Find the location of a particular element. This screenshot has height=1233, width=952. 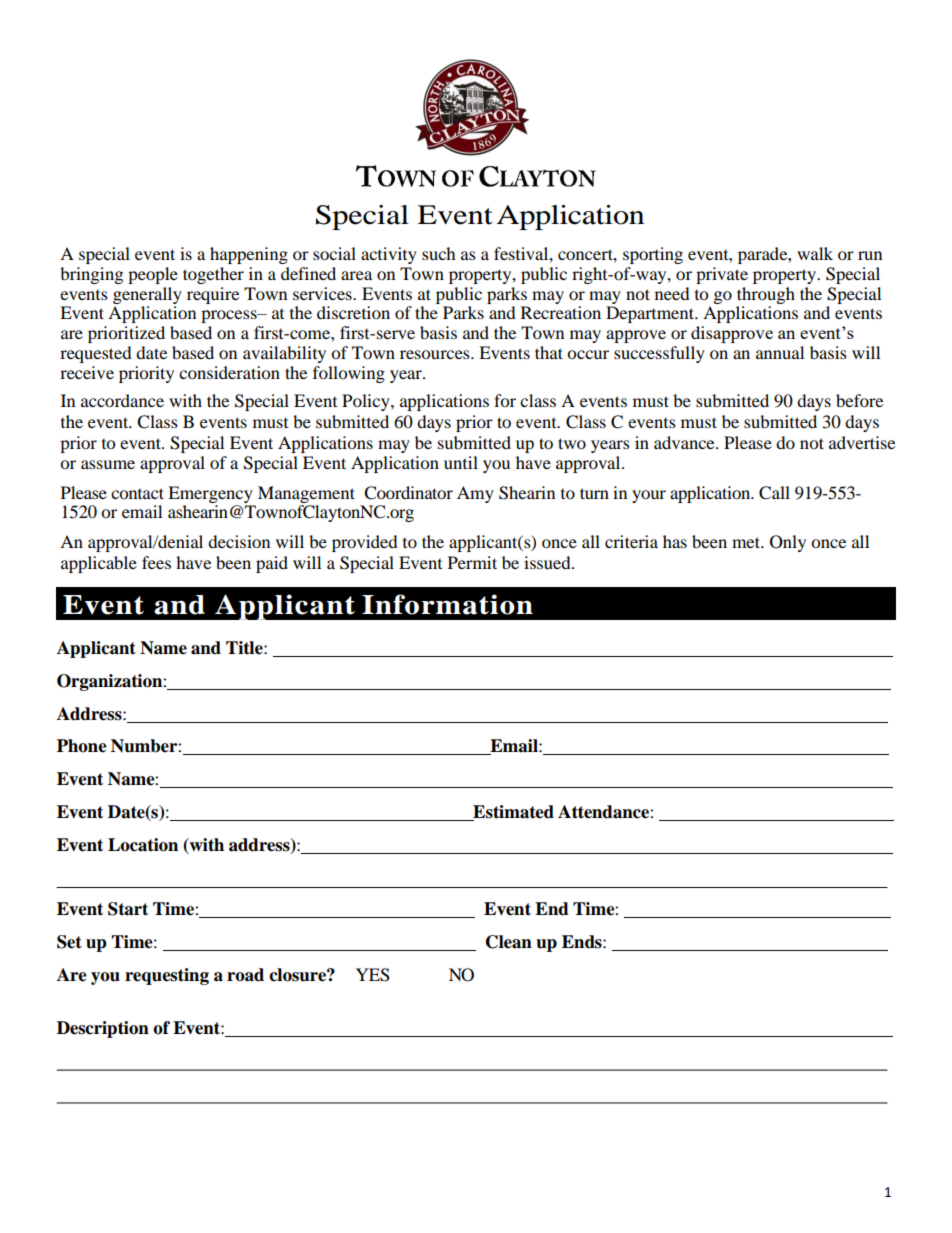

Location is located at coordinates (143, 845).
